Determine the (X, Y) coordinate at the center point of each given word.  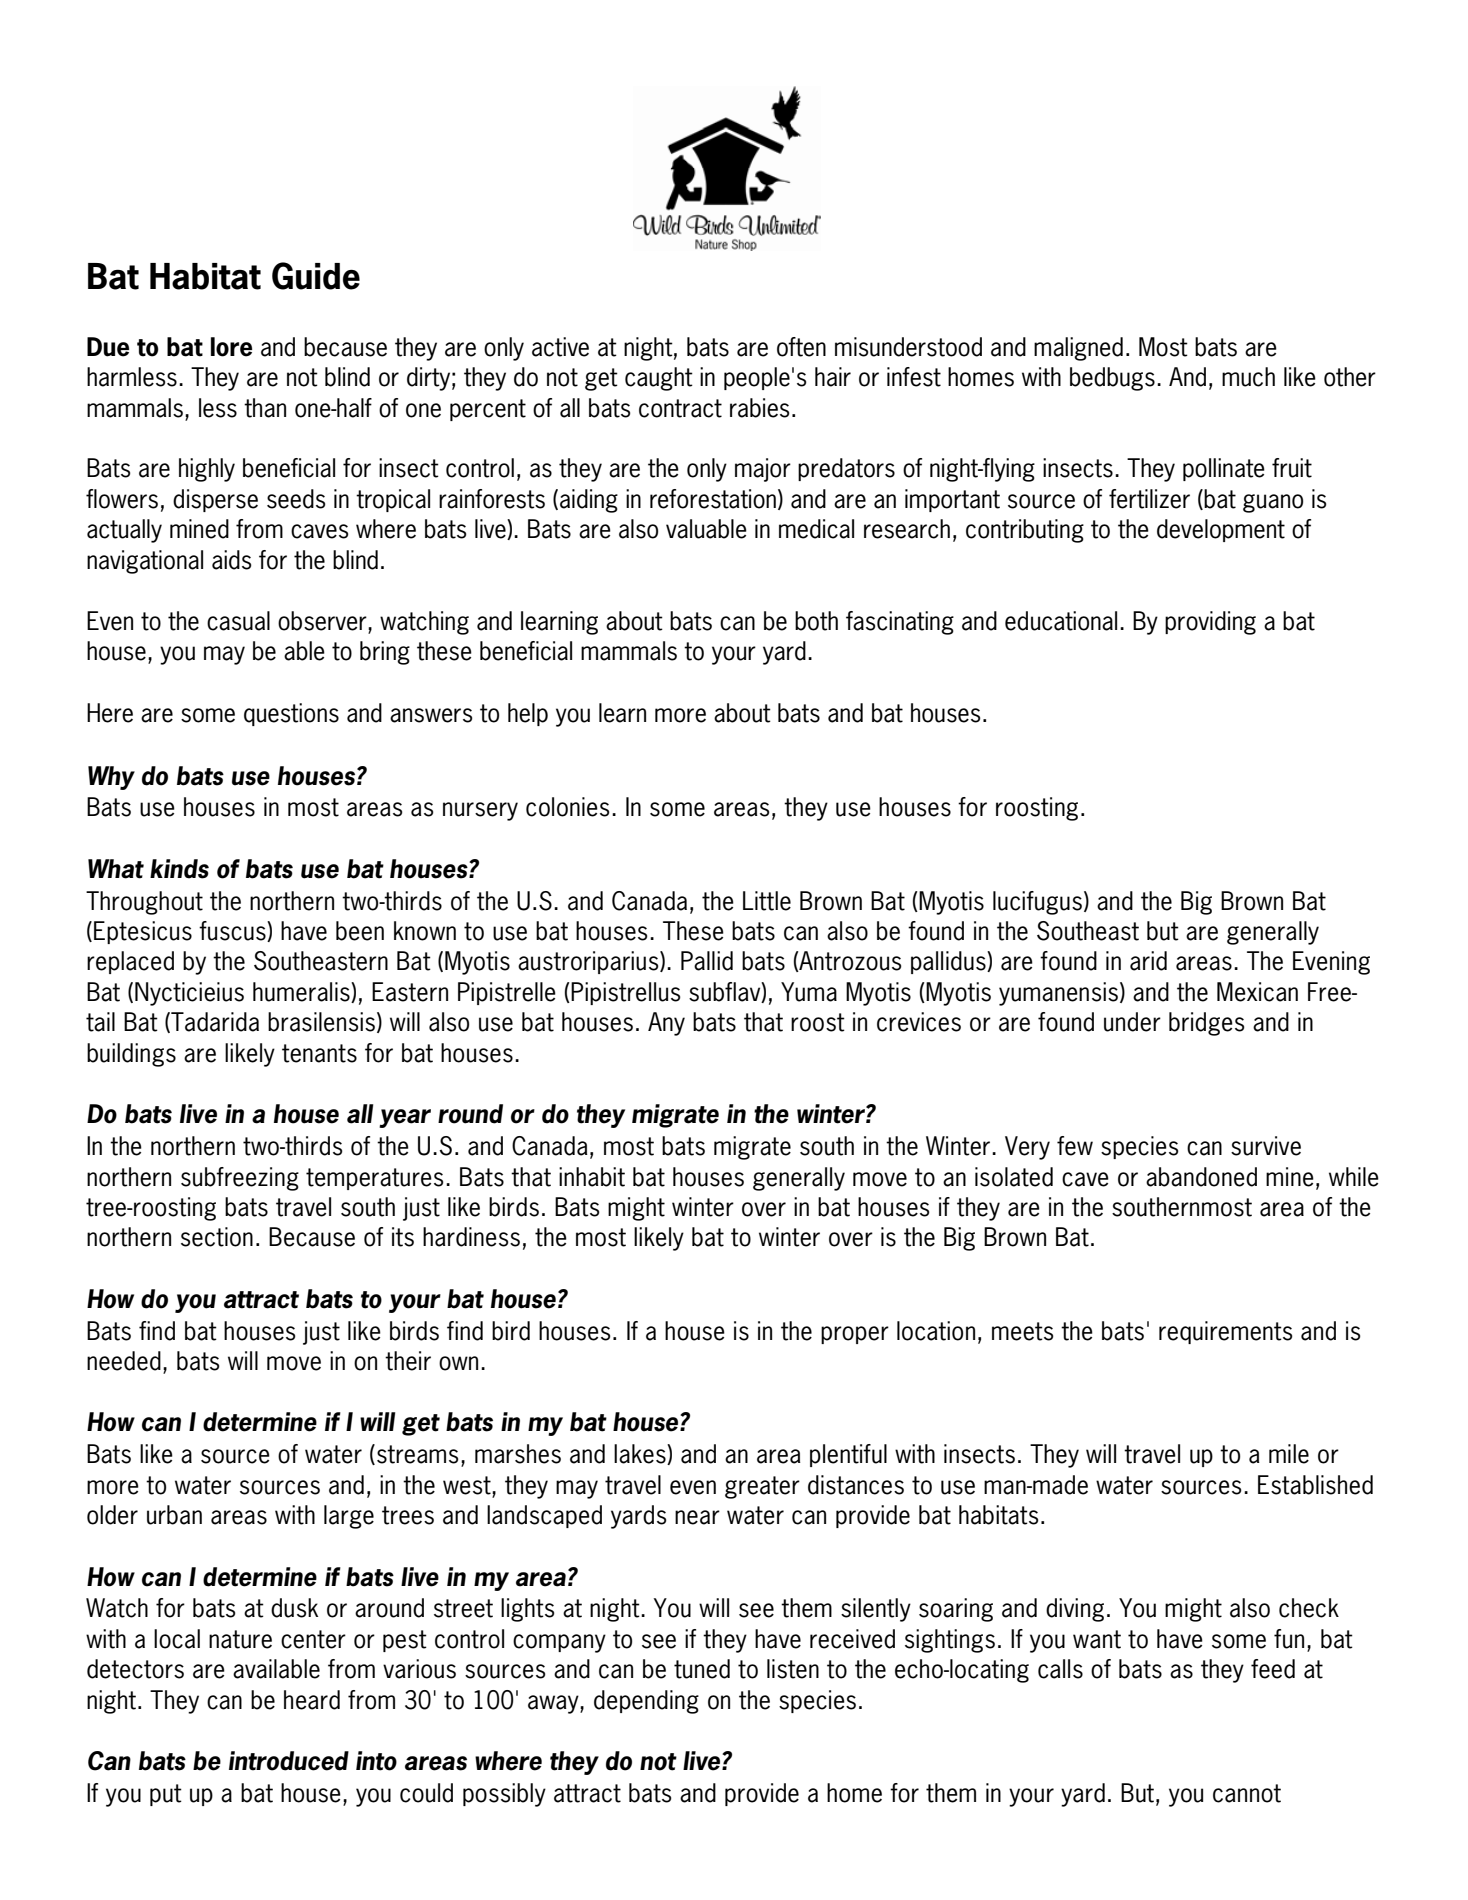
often (801, 347)
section (217, 1237)
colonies (568, 807)
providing (1210, 623)
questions (291, 714)
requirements (1226, 1332)
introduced (289, 1761)
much (1248, 377)
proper (855, 1335)
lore (231, 347)
